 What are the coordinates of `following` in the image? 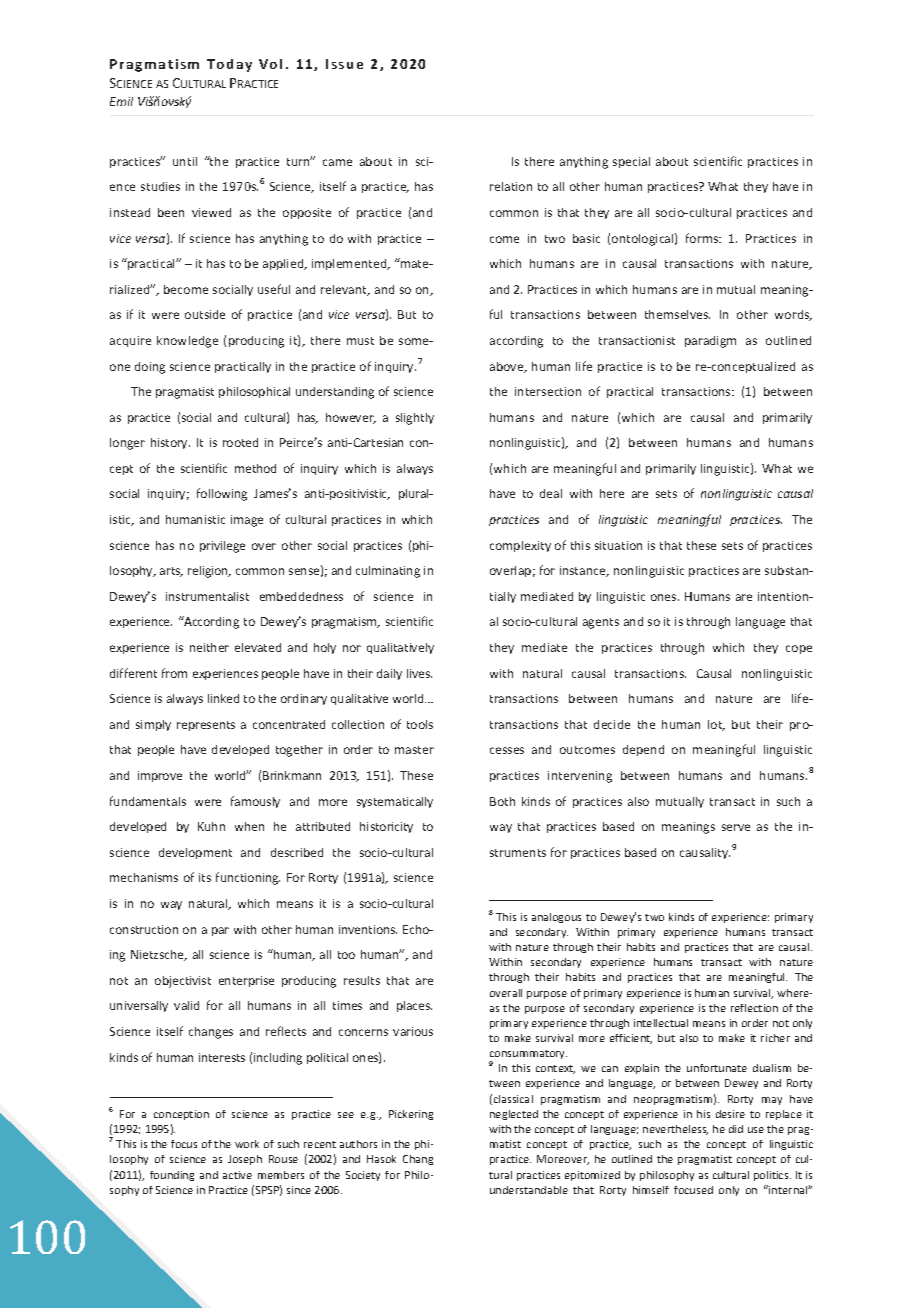 It's located at (222, 494).
